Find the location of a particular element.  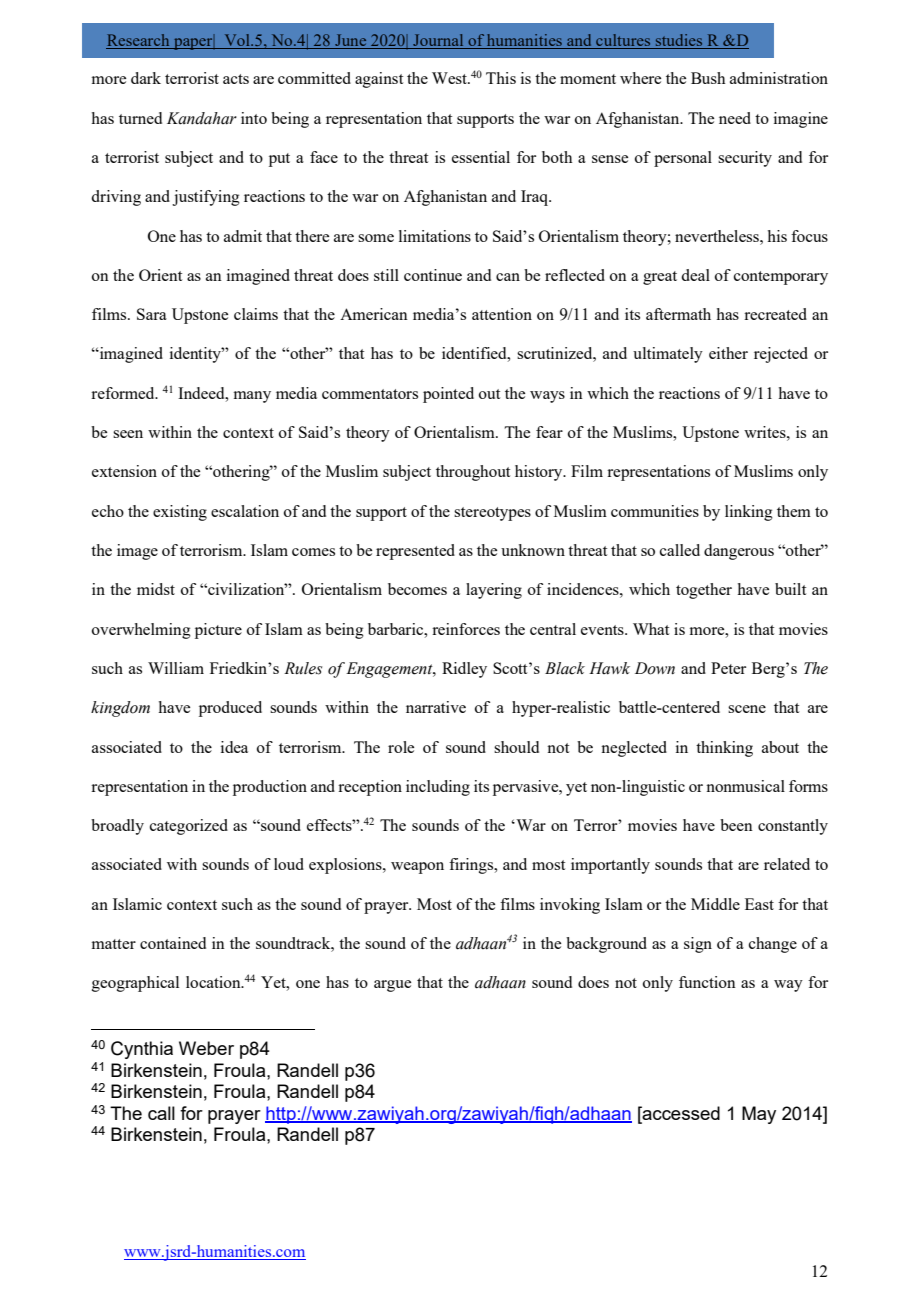

midst is located at coordinates (156, 589).
